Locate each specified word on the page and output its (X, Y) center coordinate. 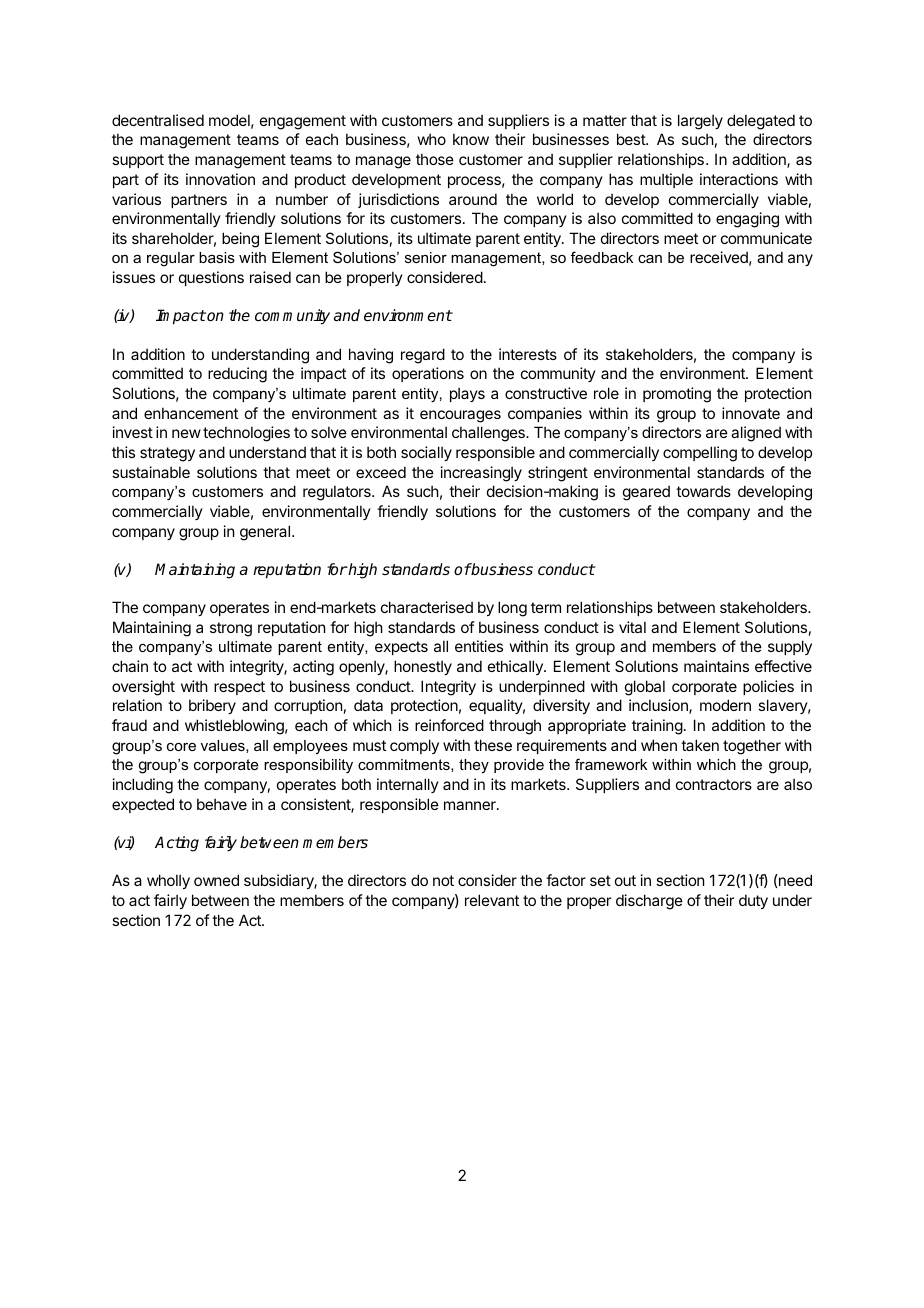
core (181, 747)
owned (216, 880)
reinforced (449, 725)
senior (426, 257)
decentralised (158, 120)
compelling (700, 454)
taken (700, 745)
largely (700, 122)
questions (211, 278)
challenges (489, 434)
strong (231, 629)
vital (632, 627)
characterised (427, 607)
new (186, 433)
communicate (766, 238)
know (471, 139)
